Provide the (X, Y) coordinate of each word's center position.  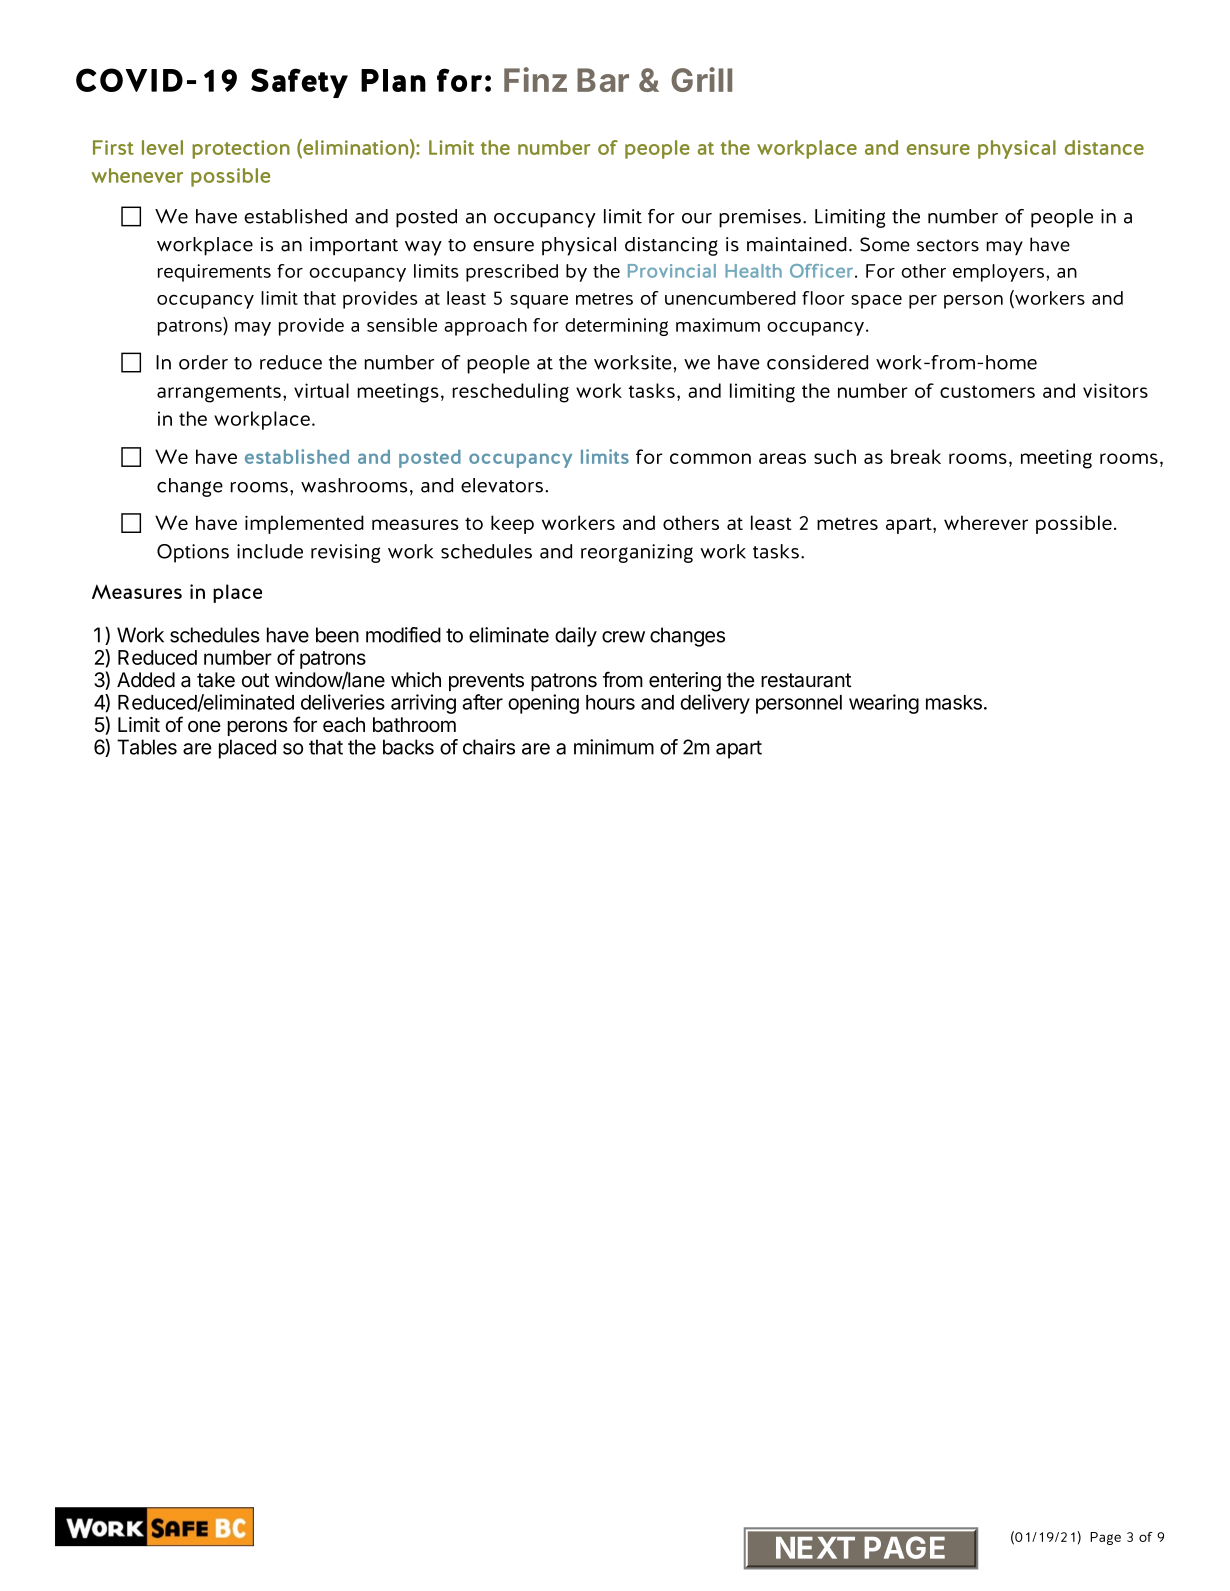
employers (1000, 273)
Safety (299, 83)
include (270, 551)
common (710, 458)
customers (987, 391)
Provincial (672, 271)
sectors (948, 245)
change (190, 487)
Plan (393, 80)
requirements (214, 273)
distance (1104, 147)
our (697, 218)
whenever (137, 175)
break (916, 456)
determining (616, 327)
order (203, 362)
